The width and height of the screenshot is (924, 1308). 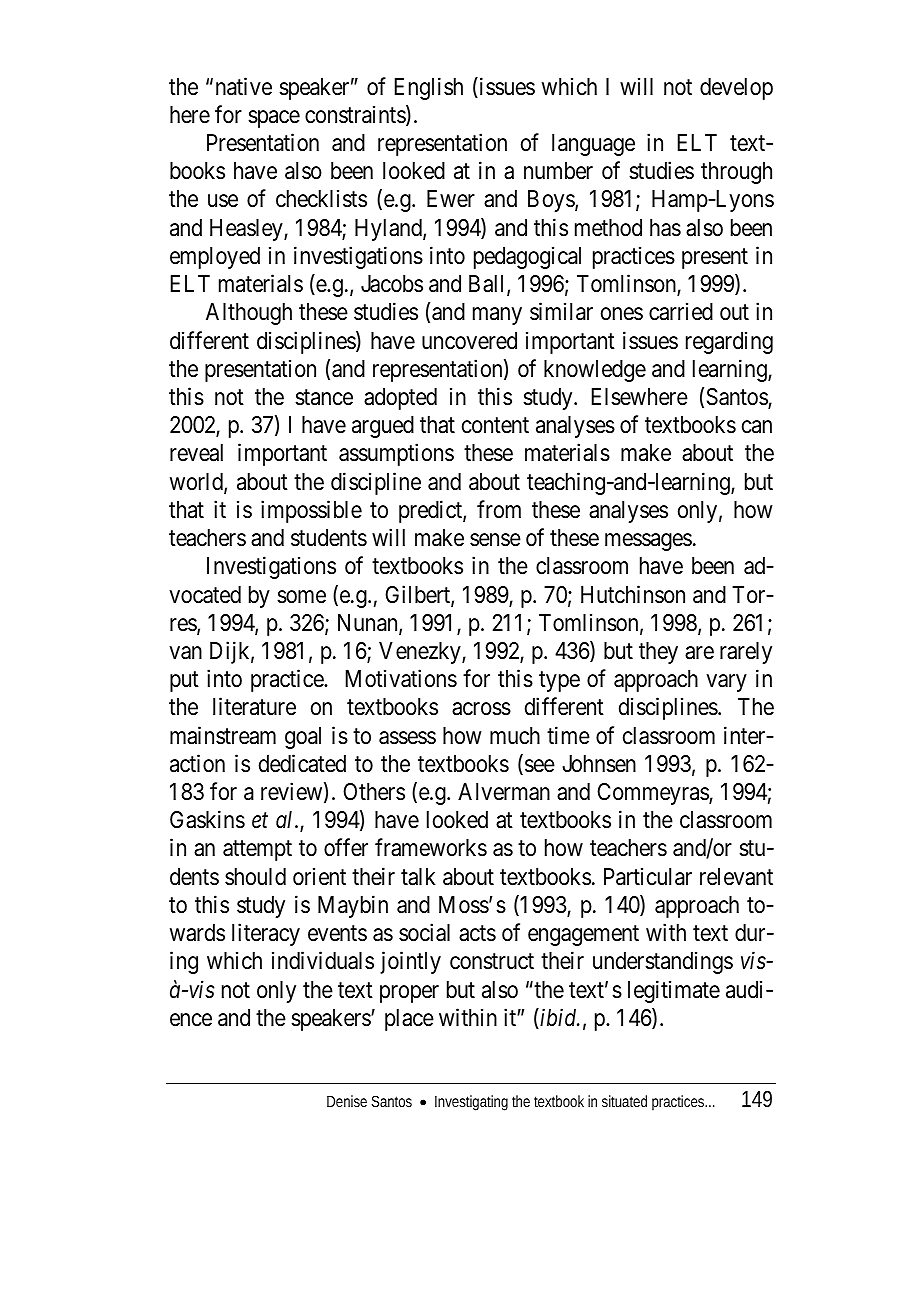 I want to click on content, so click(x=495, y=426).
